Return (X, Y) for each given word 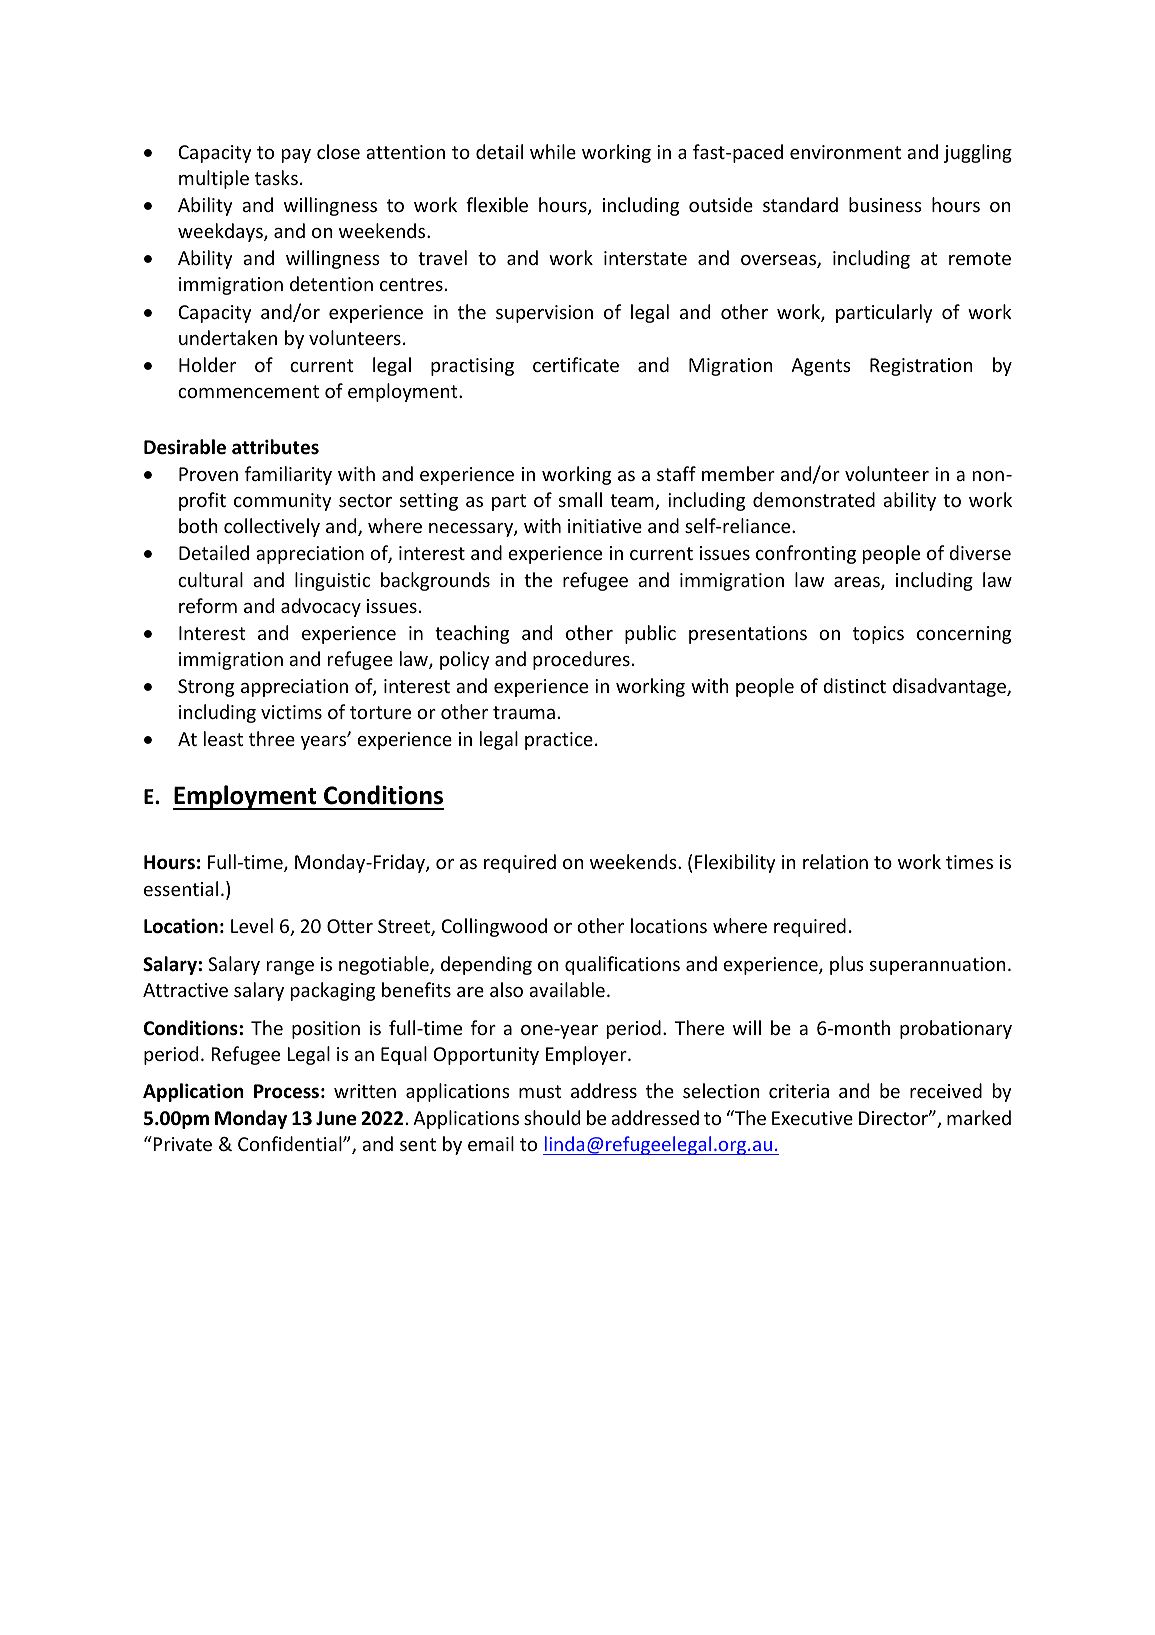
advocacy (321, 607)
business (885, 204)
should (552, 1117)
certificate (576, 364)
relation (835, 861)
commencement (248, 391)
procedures (581, 660)
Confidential (291, 1143)
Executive (812, 1118)
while (553, 151)
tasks (276, 177)
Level (252, 925)
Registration (921, 367)
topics (878, 635)
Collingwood (494, 927)
